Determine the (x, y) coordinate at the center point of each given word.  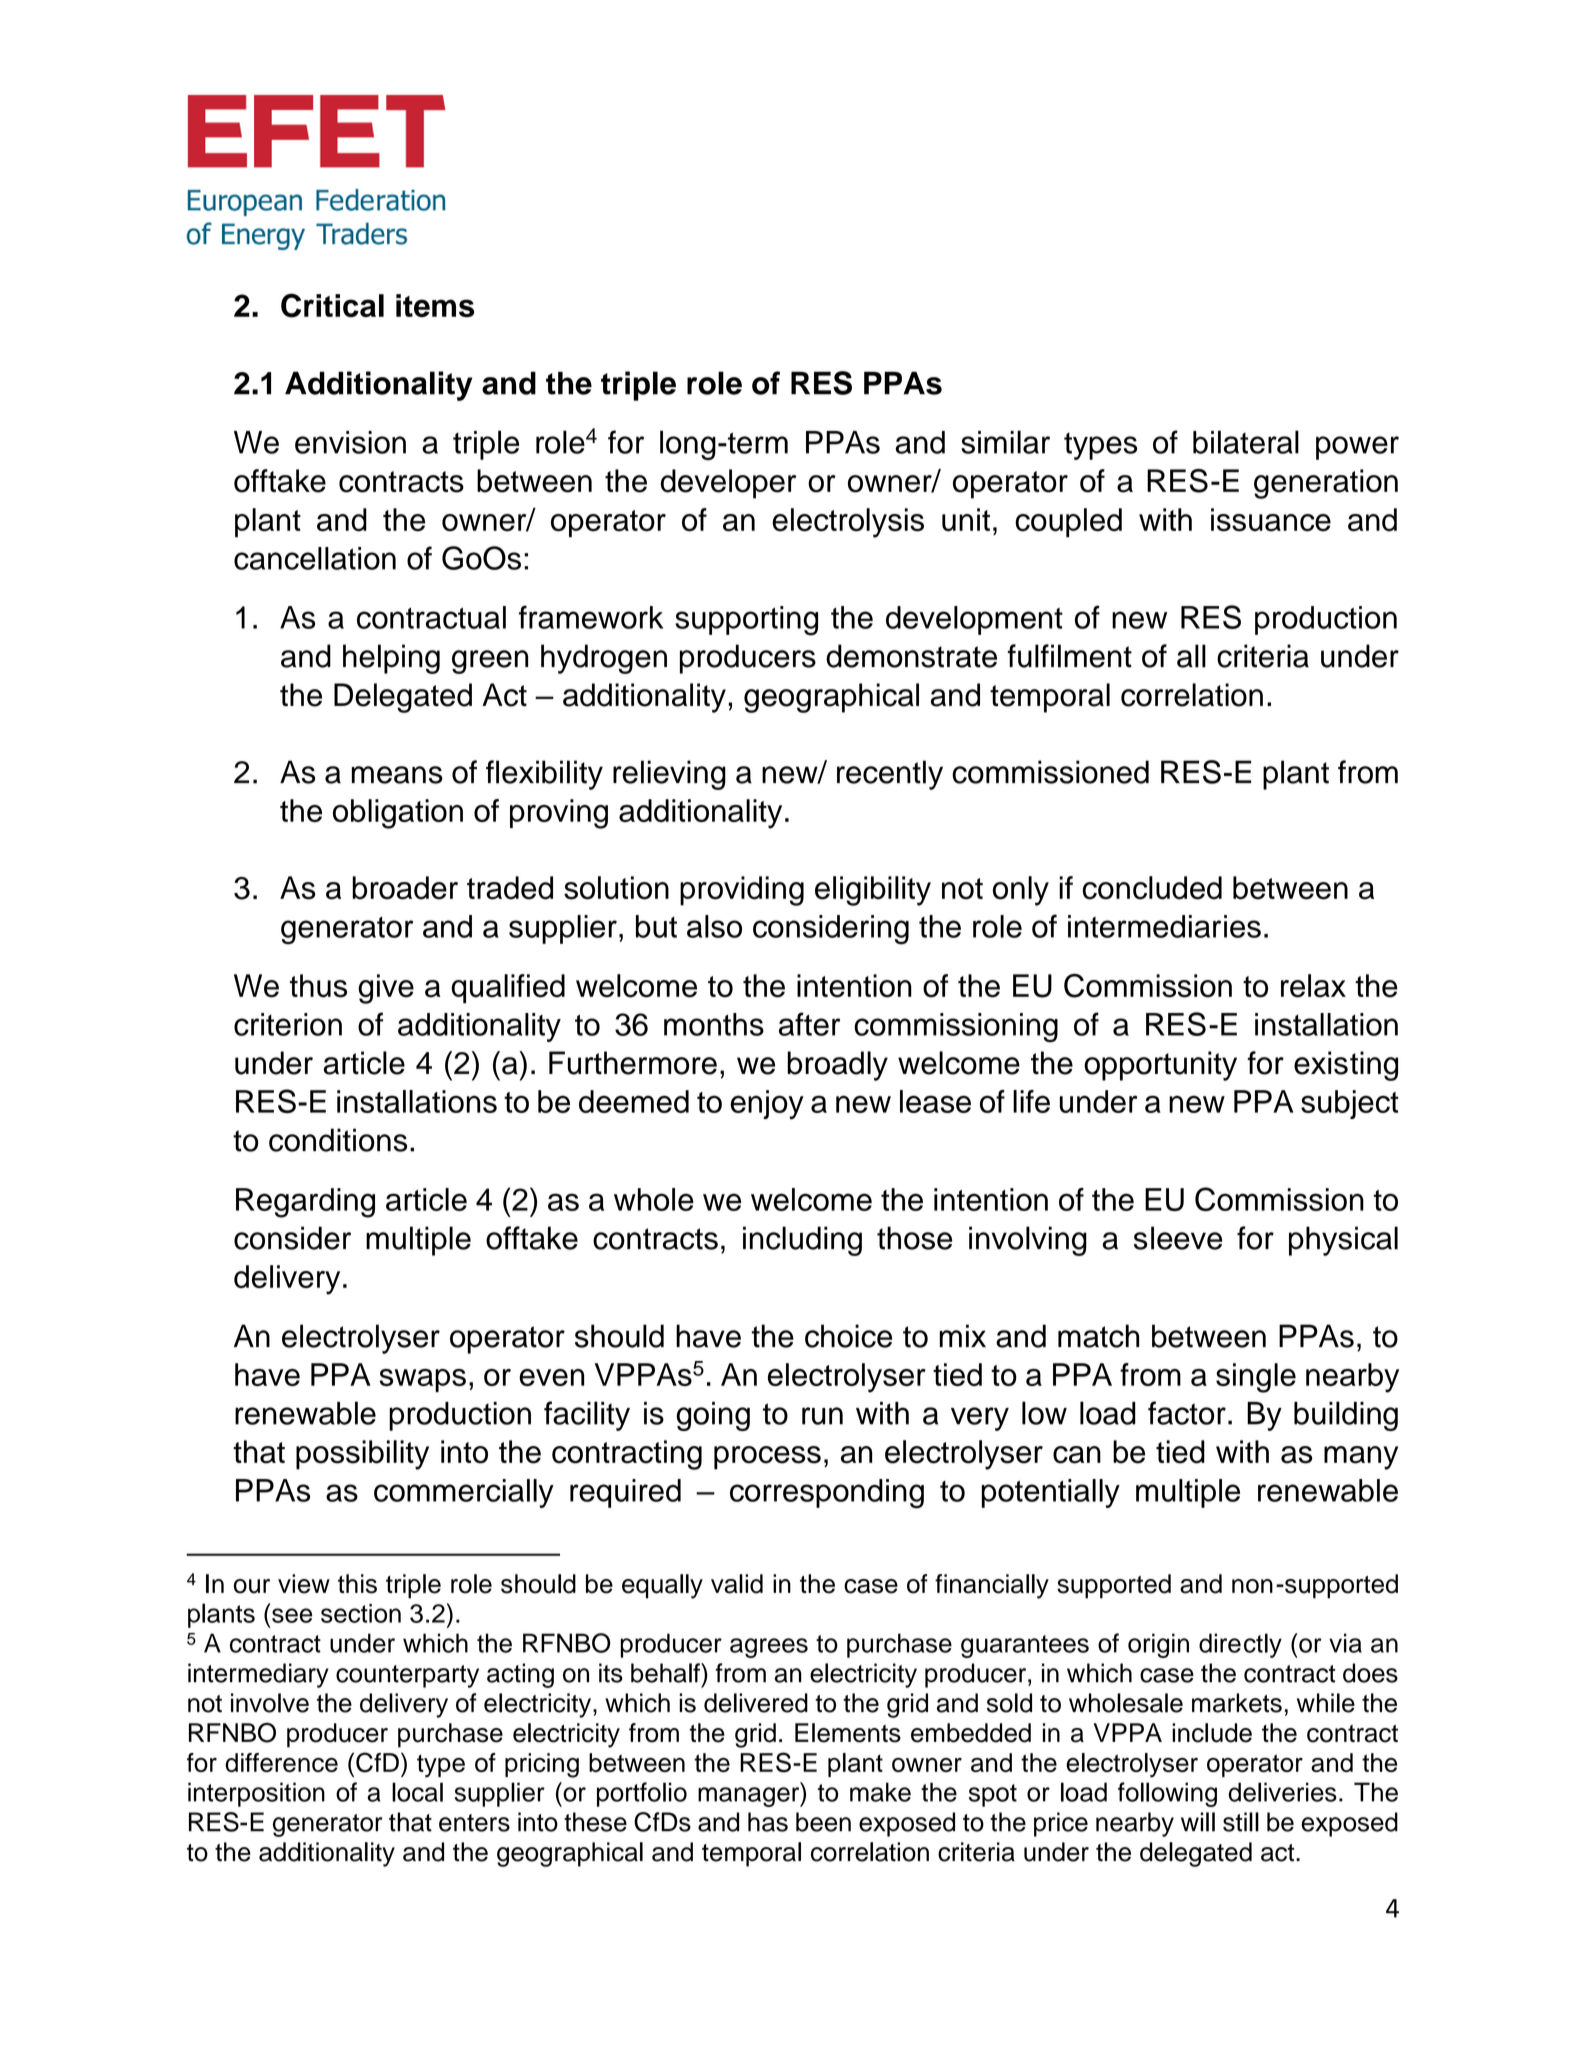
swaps (422, 1380)
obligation (398, 814)
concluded (1152, 888)
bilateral (1246, 442)
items (435, 305)
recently (890, 775)
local (417, 1792)
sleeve (1178, 1238)
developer (728, 484)
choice (848, 1336)
